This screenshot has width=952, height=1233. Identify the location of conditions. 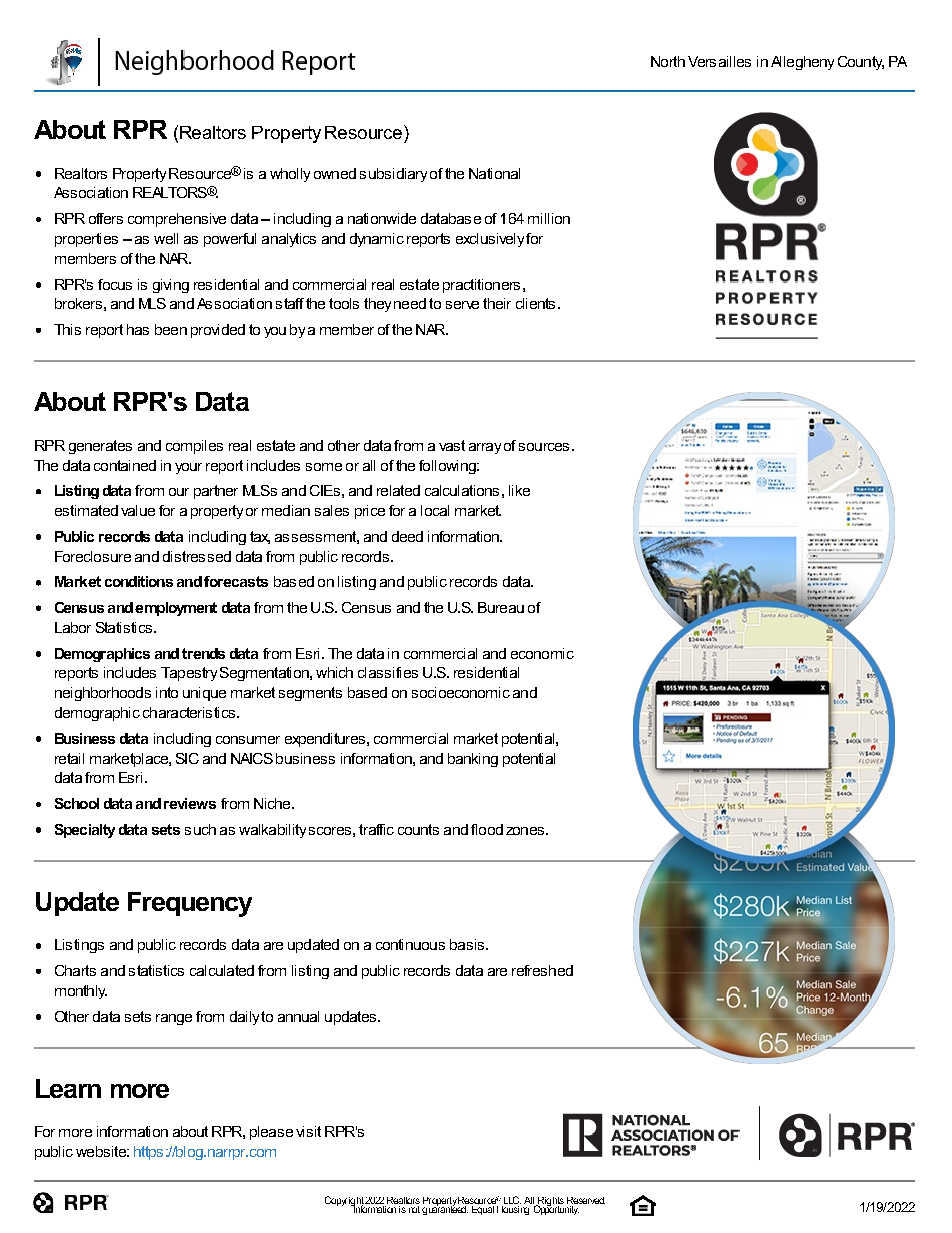
(139, 581).
